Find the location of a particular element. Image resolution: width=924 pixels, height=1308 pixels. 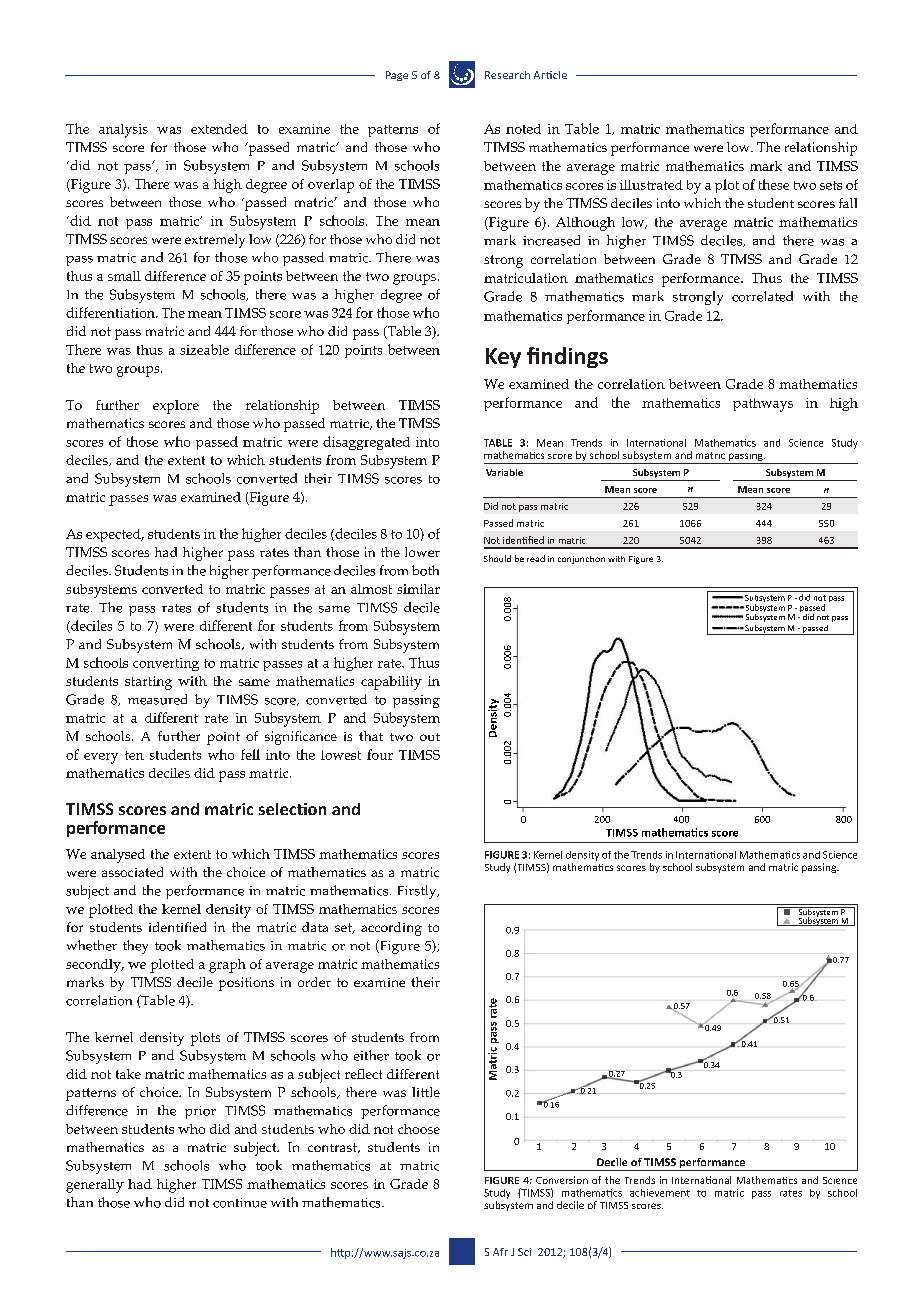

extended is located at coordinates (219, 129).
